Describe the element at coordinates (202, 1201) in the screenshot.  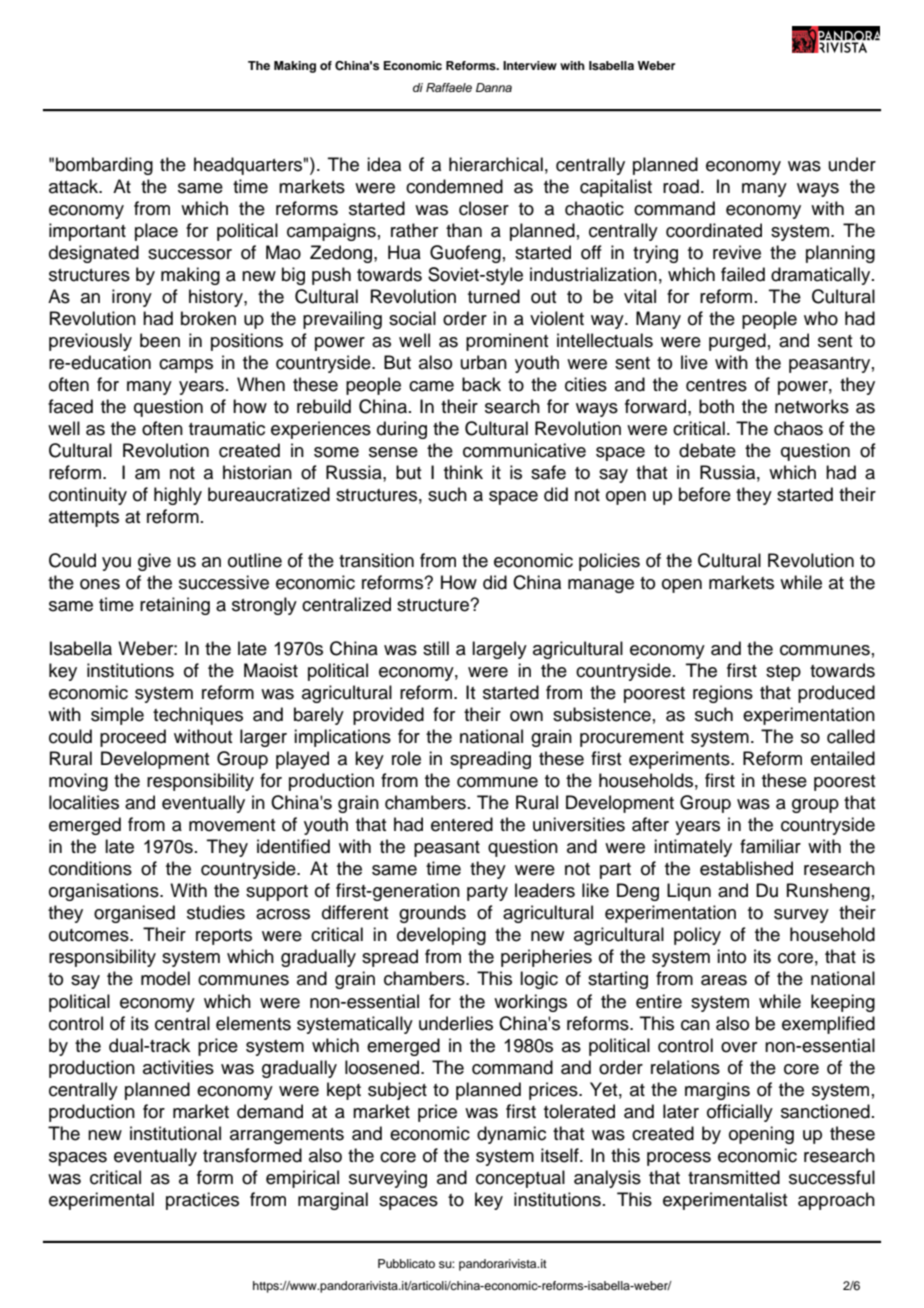
I see `practices` at that location.
